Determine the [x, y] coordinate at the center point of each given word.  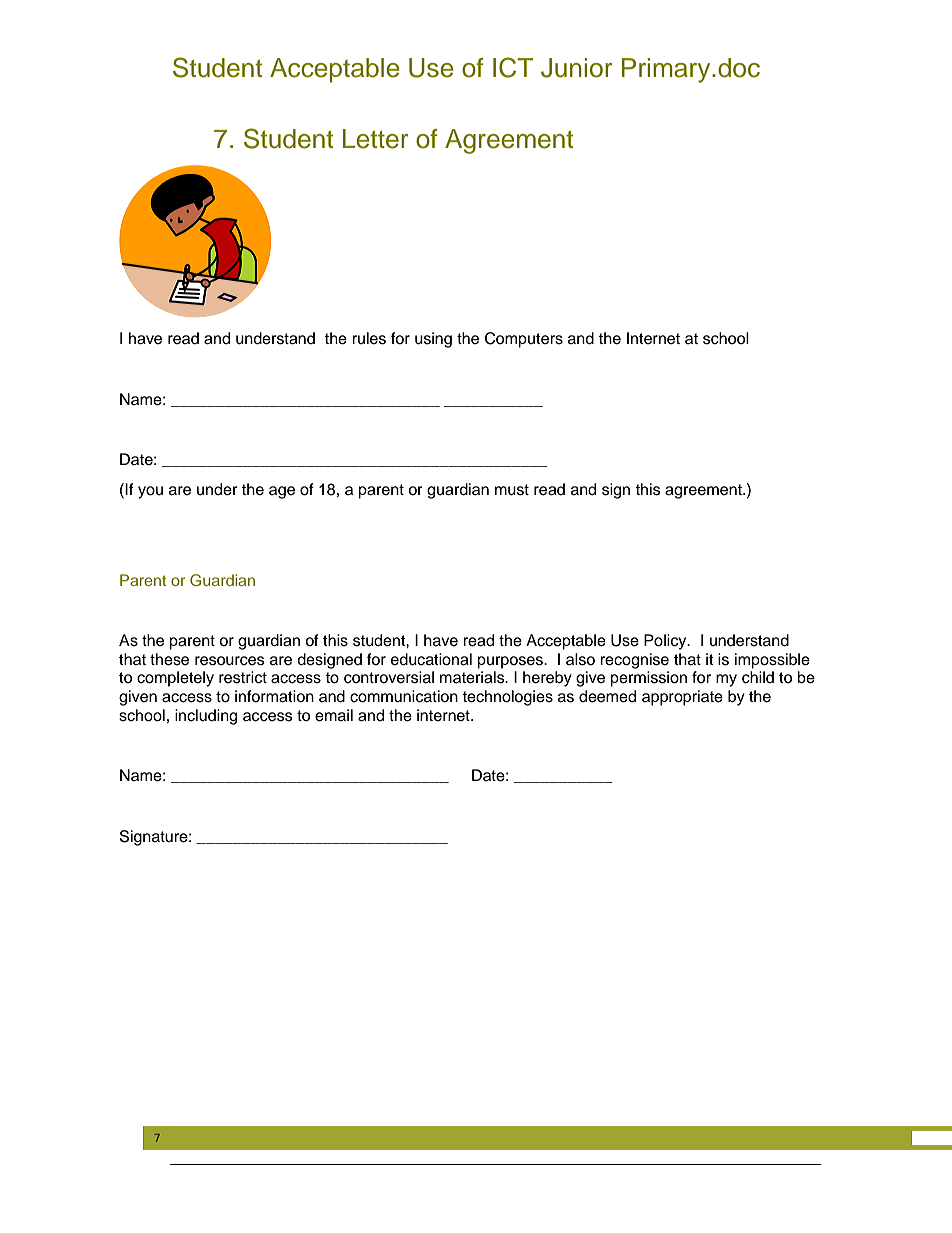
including [206, 717]
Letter [376, 139]
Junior [577, 68]
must [512, 490]
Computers [524, 340]
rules [369, 338]
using [433, 340]
